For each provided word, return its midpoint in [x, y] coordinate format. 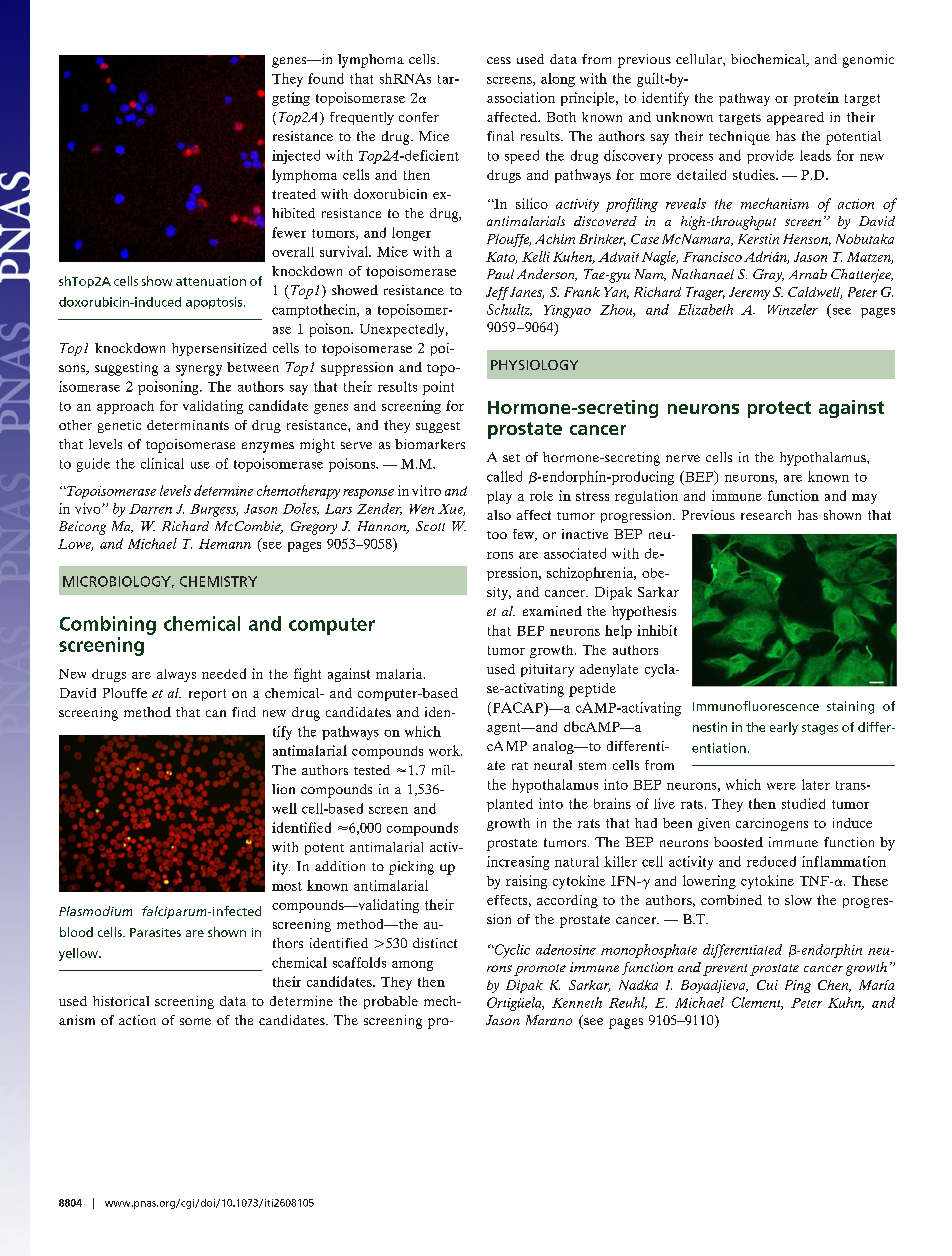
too [497, 535]
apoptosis [215, 303]
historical [121, 1001]
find [244, 712]
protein [816, 99]
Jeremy [749, 293]
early [784, 728]
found [326, 78]
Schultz [509, 310]
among [412, 965]
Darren [150, 509]
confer [419, 117]
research [766, 515]
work [445, 750]
